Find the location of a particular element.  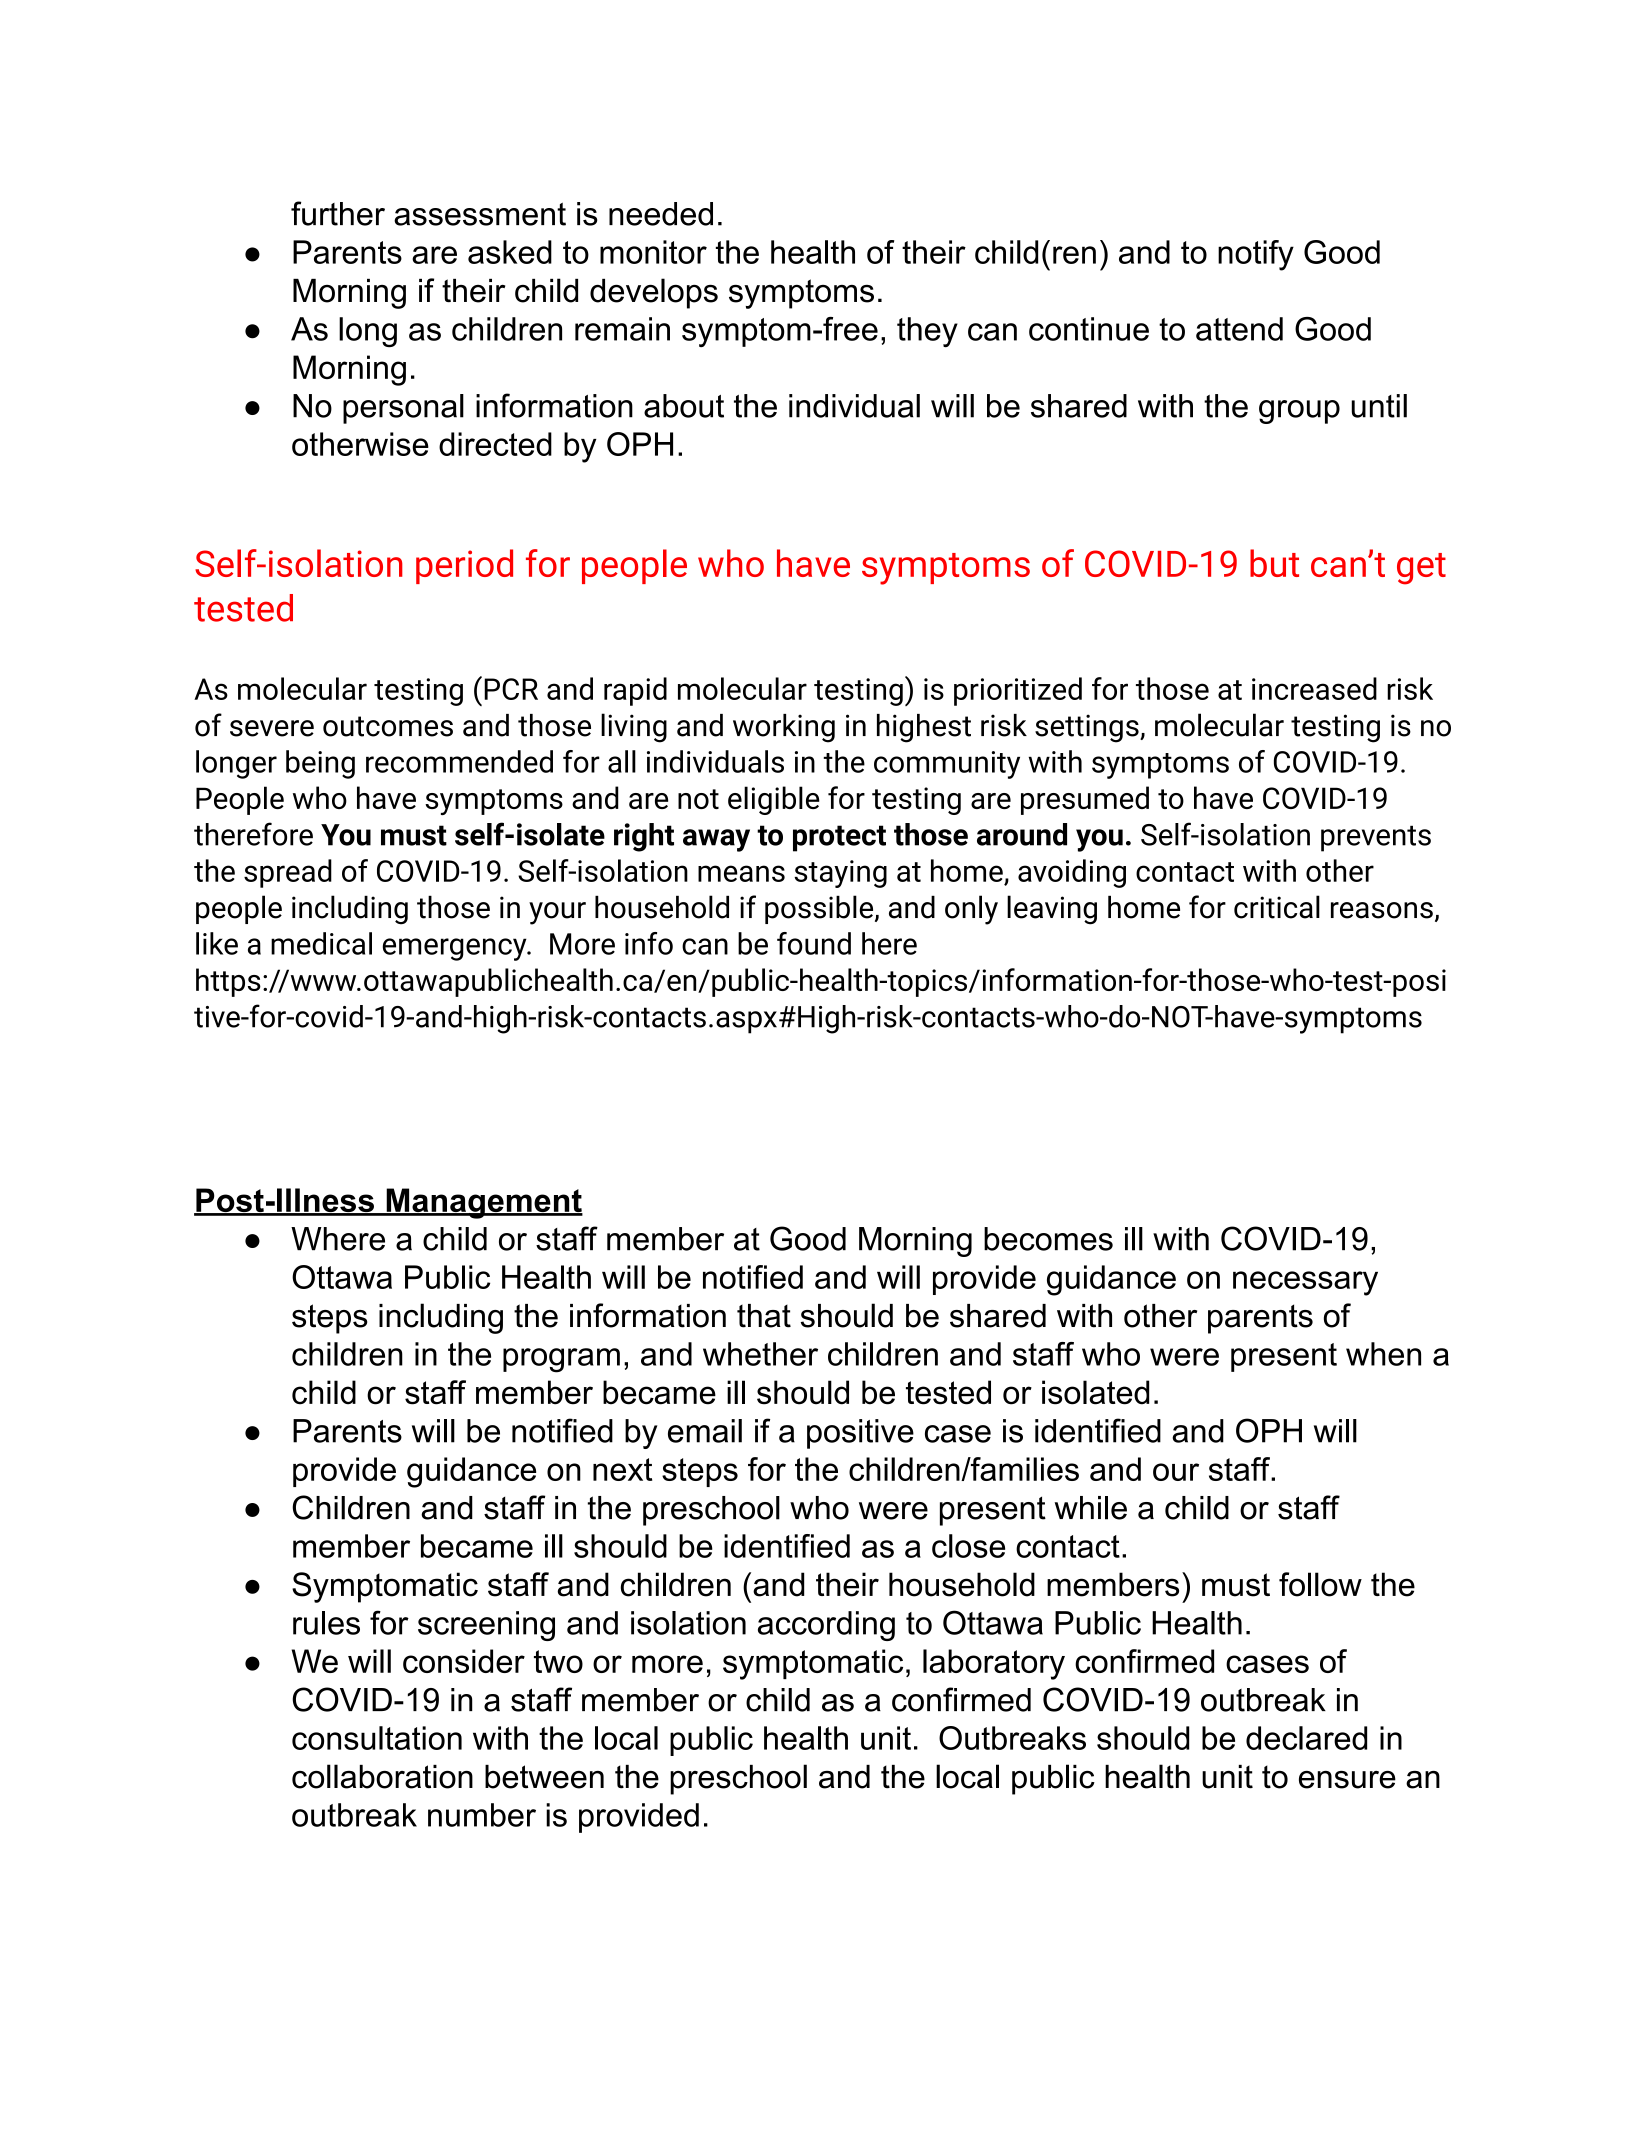

outcomes is located at coordinates (388, 726).
